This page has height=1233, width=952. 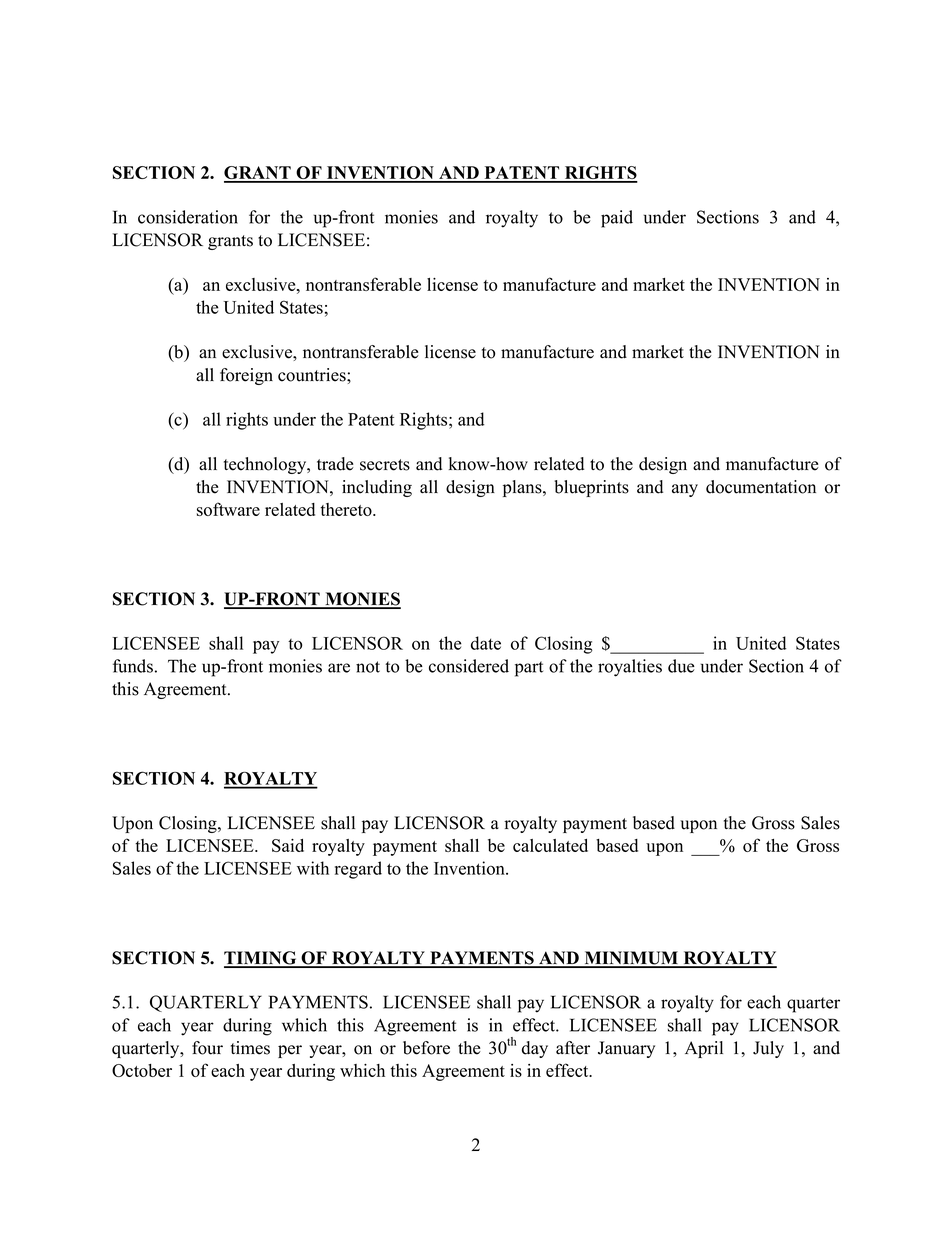 I want to click on paid, so click(x=617, y=219).
